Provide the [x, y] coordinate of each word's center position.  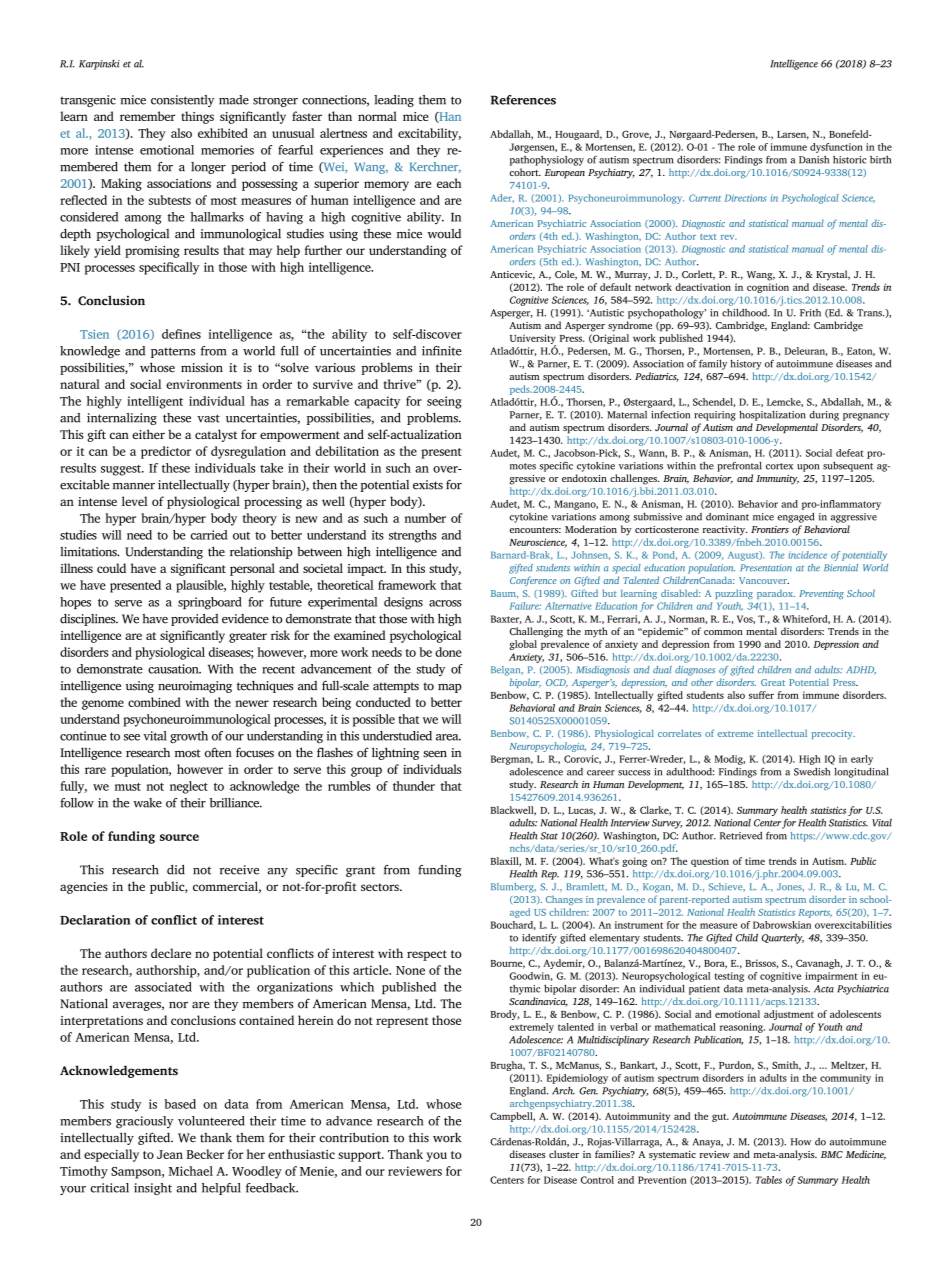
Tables [768, 1180]
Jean [170, 1154]
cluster [564, 1154]
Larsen [793, 135]
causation [174, 669]
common [723, 632]
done [448, 652]
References [523, 100]
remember [147, 116]
